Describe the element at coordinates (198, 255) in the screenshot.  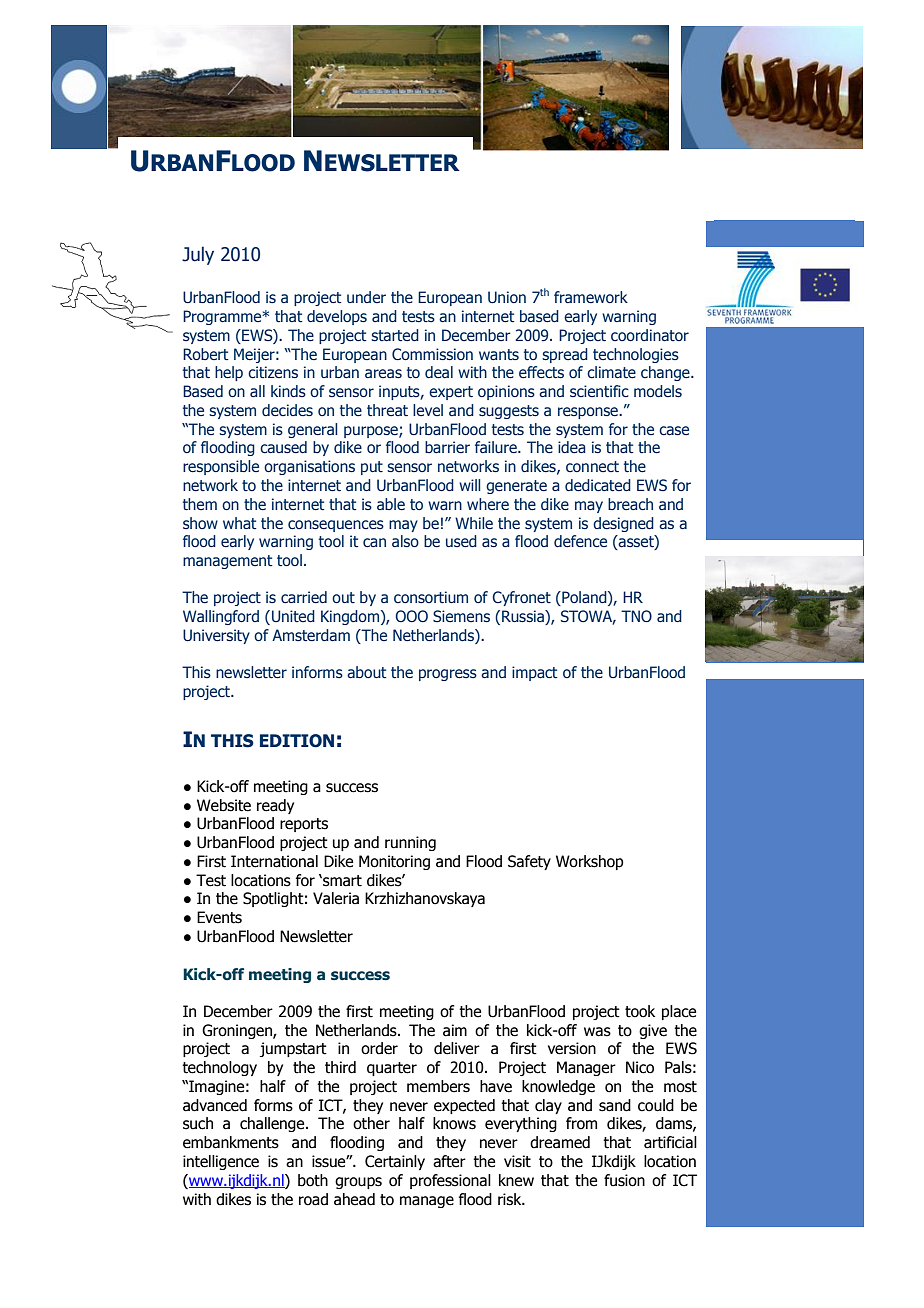
I see `July` at that location.
